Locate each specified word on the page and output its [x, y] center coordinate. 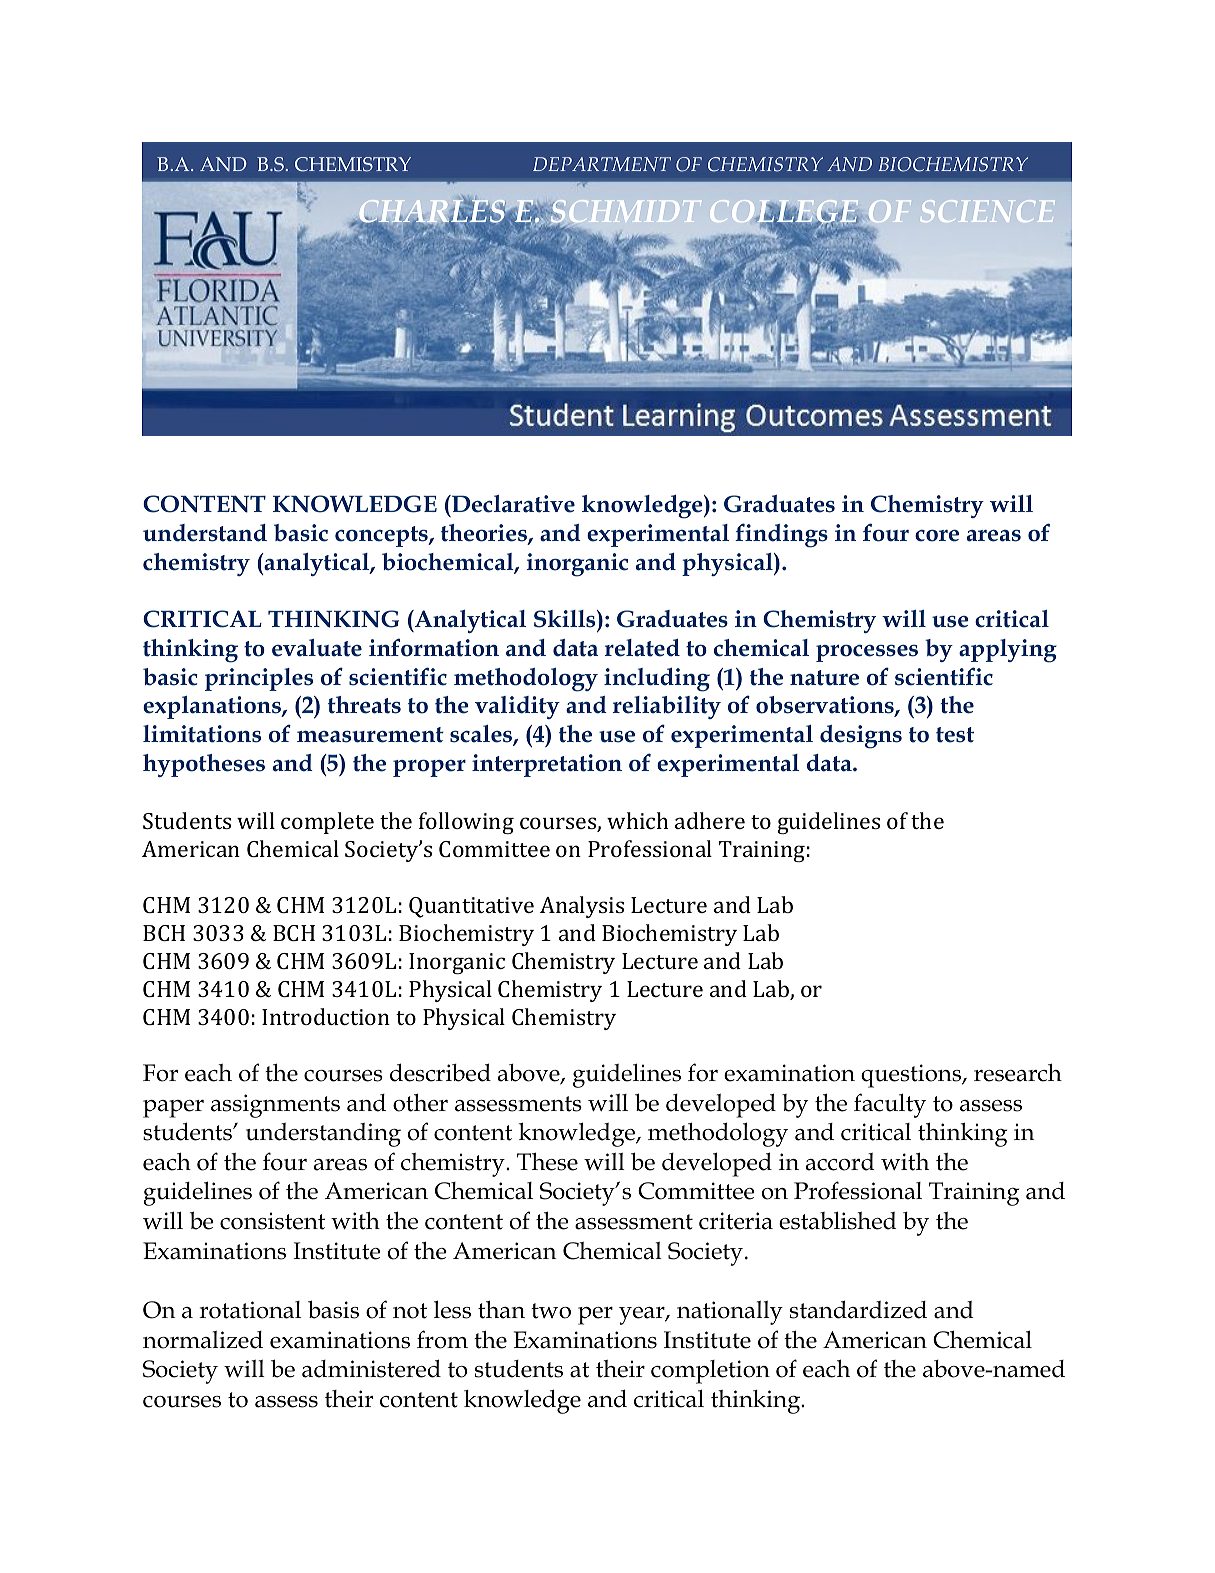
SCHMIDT [624, 213]
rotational [250, 1310]
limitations [202, 734]
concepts [382, 536]
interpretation [547, 765]
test [955, 735]
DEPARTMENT [602, 164]
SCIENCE [988, 211]
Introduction [326, 1016]
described [440, 1072]
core [937, 536]
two [551, 1311]
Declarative [512, 504]
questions [912, 1076]
